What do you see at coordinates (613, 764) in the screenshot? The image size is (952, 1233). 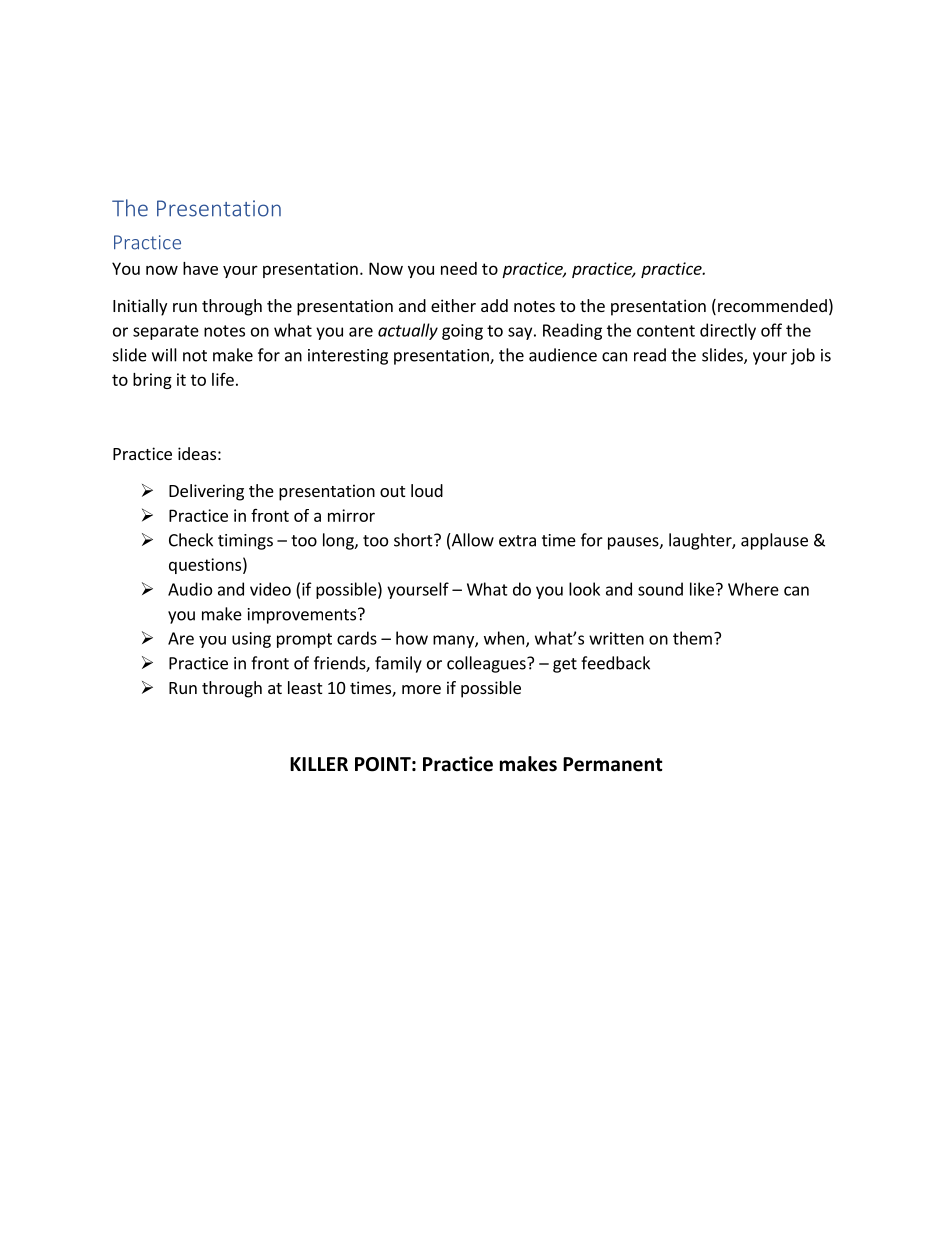 I see `Permanent` at bounding box center [613, 764].
